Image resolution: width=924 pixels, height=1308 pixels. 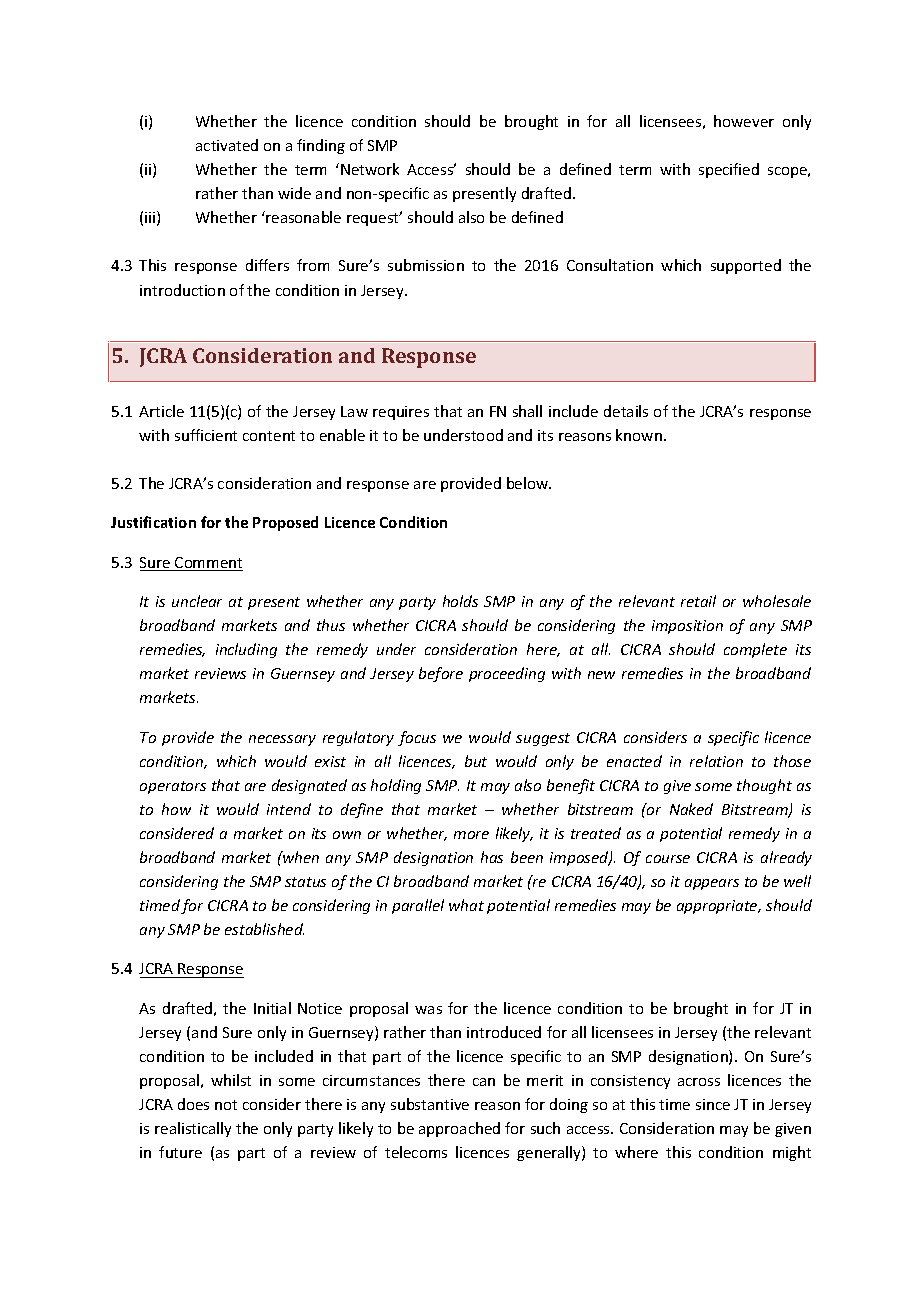 What do you see at coordinates (370, 169) in the document?
I see `Network` at bounding box center [370, 169].
